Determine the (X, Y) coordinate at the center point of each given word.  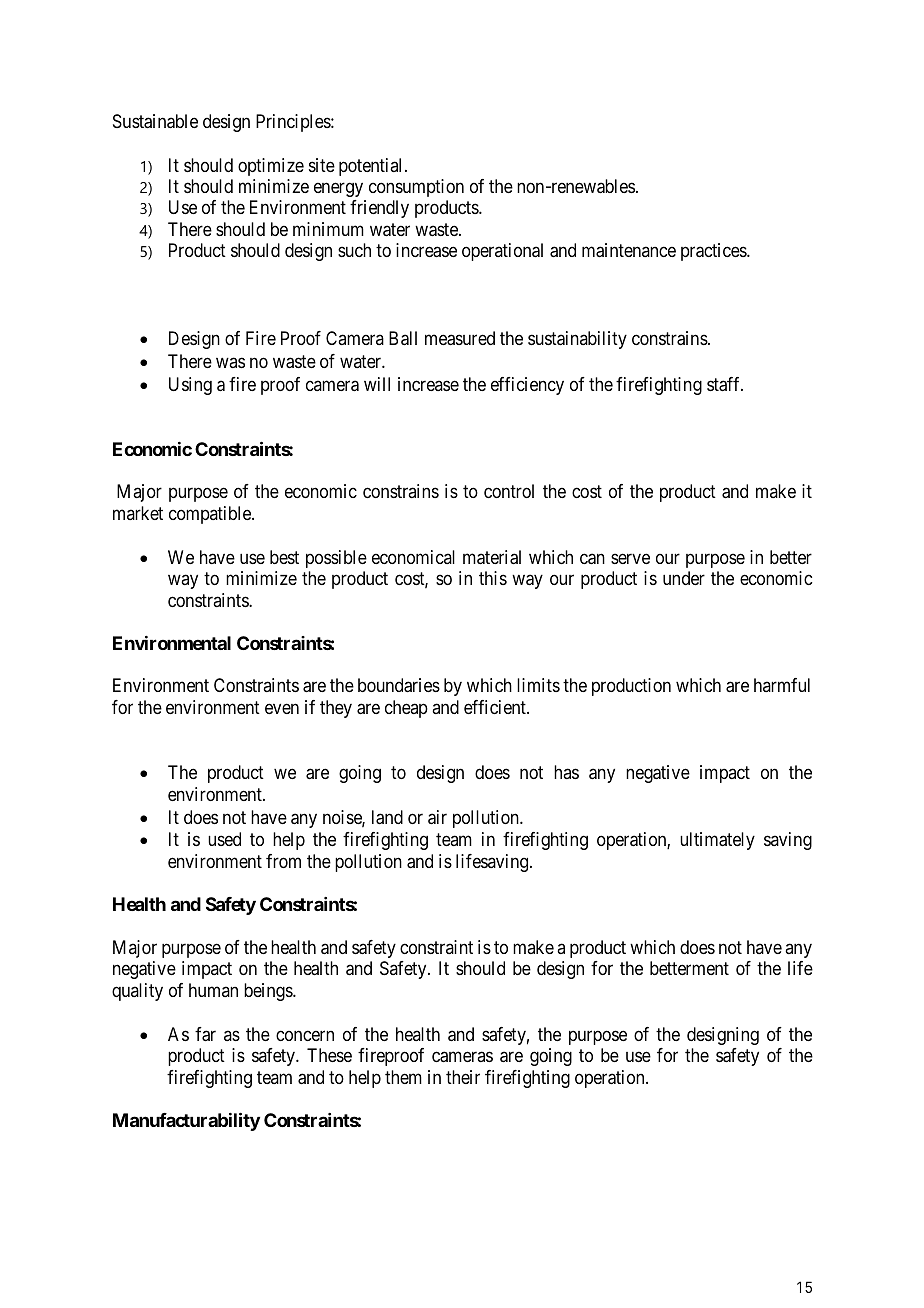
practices (714, 252)
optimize (271, 167)
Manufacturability (186, 1121)
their (463, 1077)
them (403, 1077)
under (684, 578)
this (493, 578)
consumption (416, 188)
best (284, 557)
